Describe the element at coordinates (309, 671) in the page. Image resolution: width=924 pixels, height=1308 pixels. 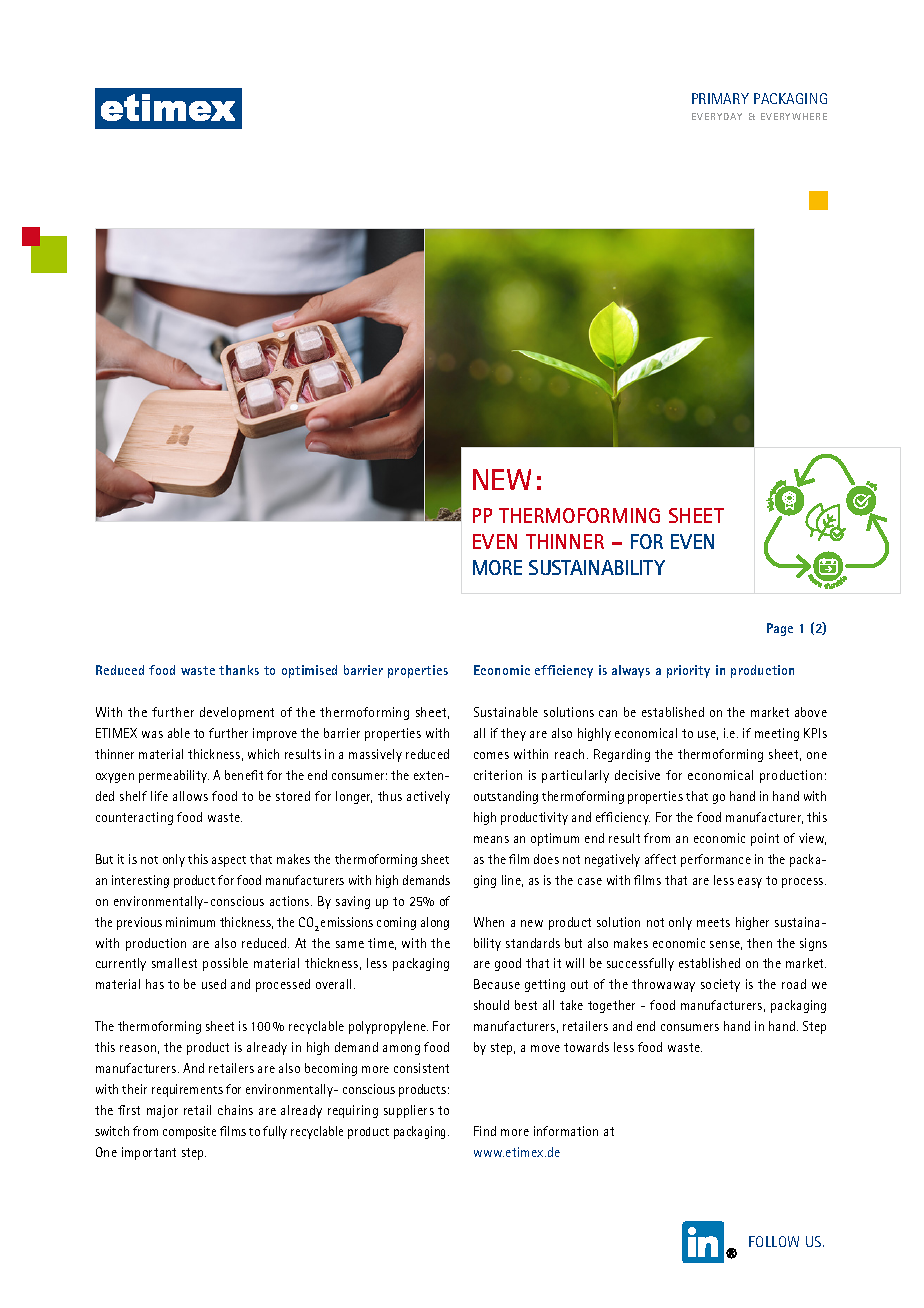
I see `optimised` at that location.
